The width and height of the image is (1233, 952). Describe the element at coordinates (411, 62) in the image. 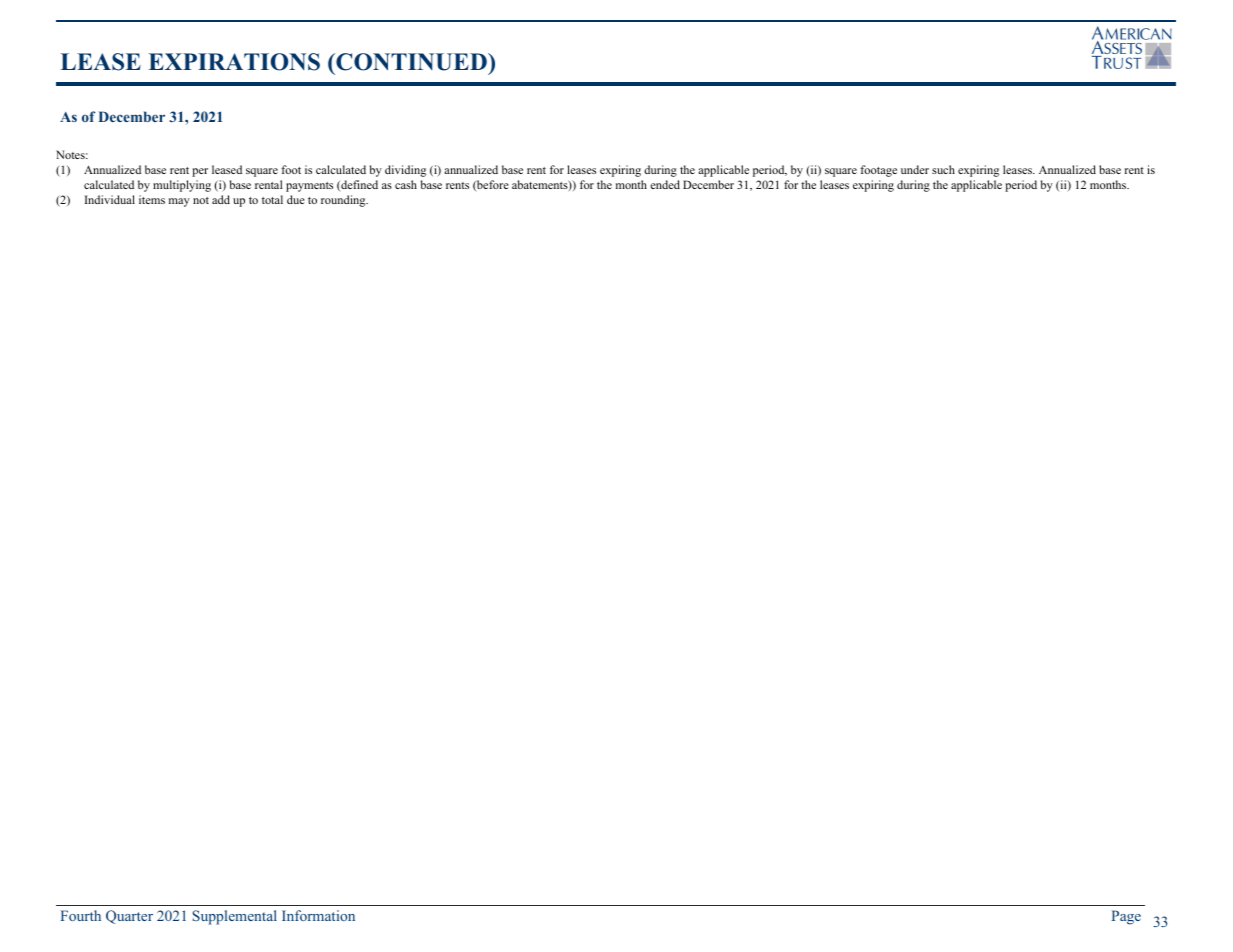

I see `CONTINUED` at that location.
